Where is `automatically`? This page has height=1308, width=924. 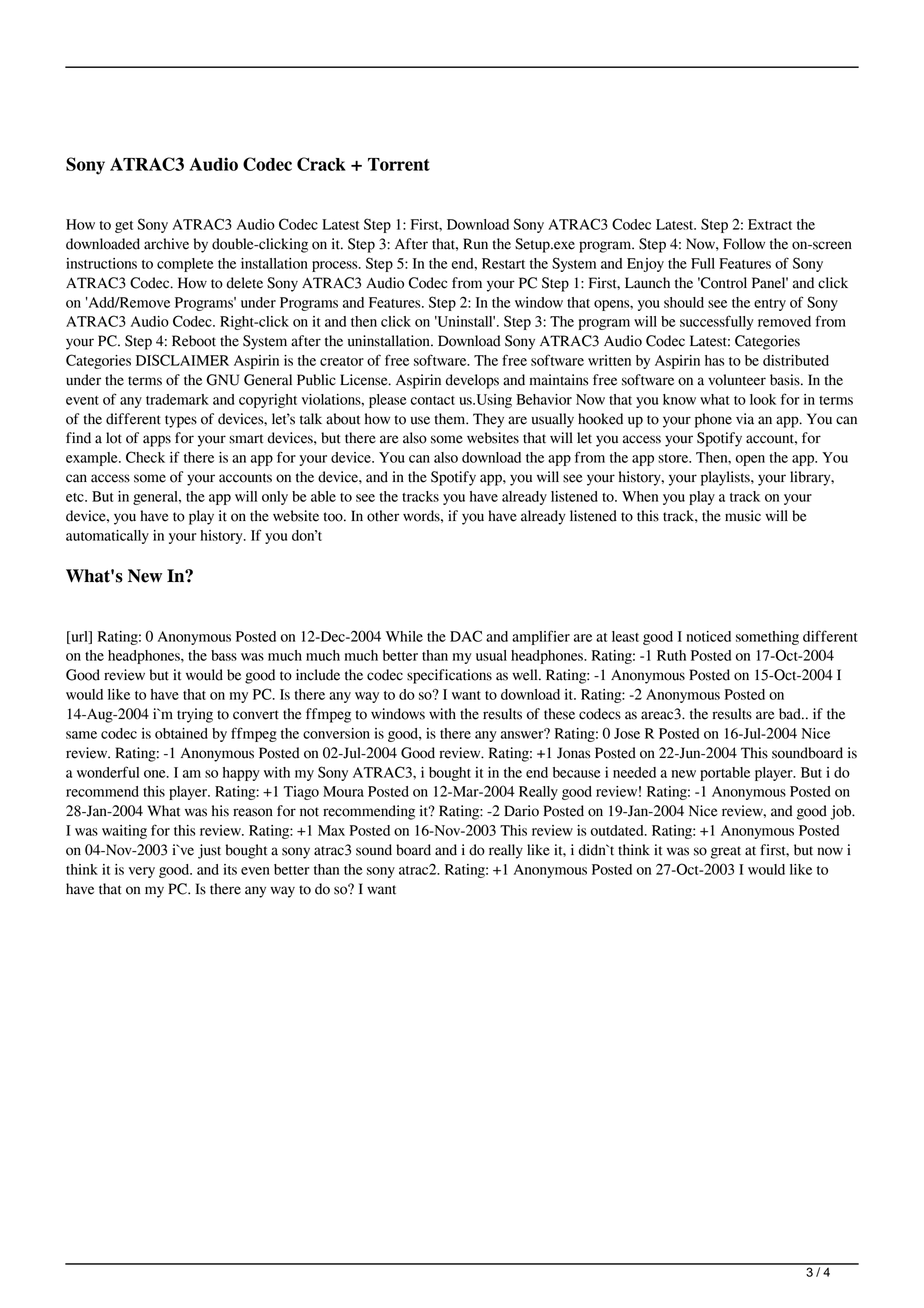
automatically is located at coordinates (107, 537).
